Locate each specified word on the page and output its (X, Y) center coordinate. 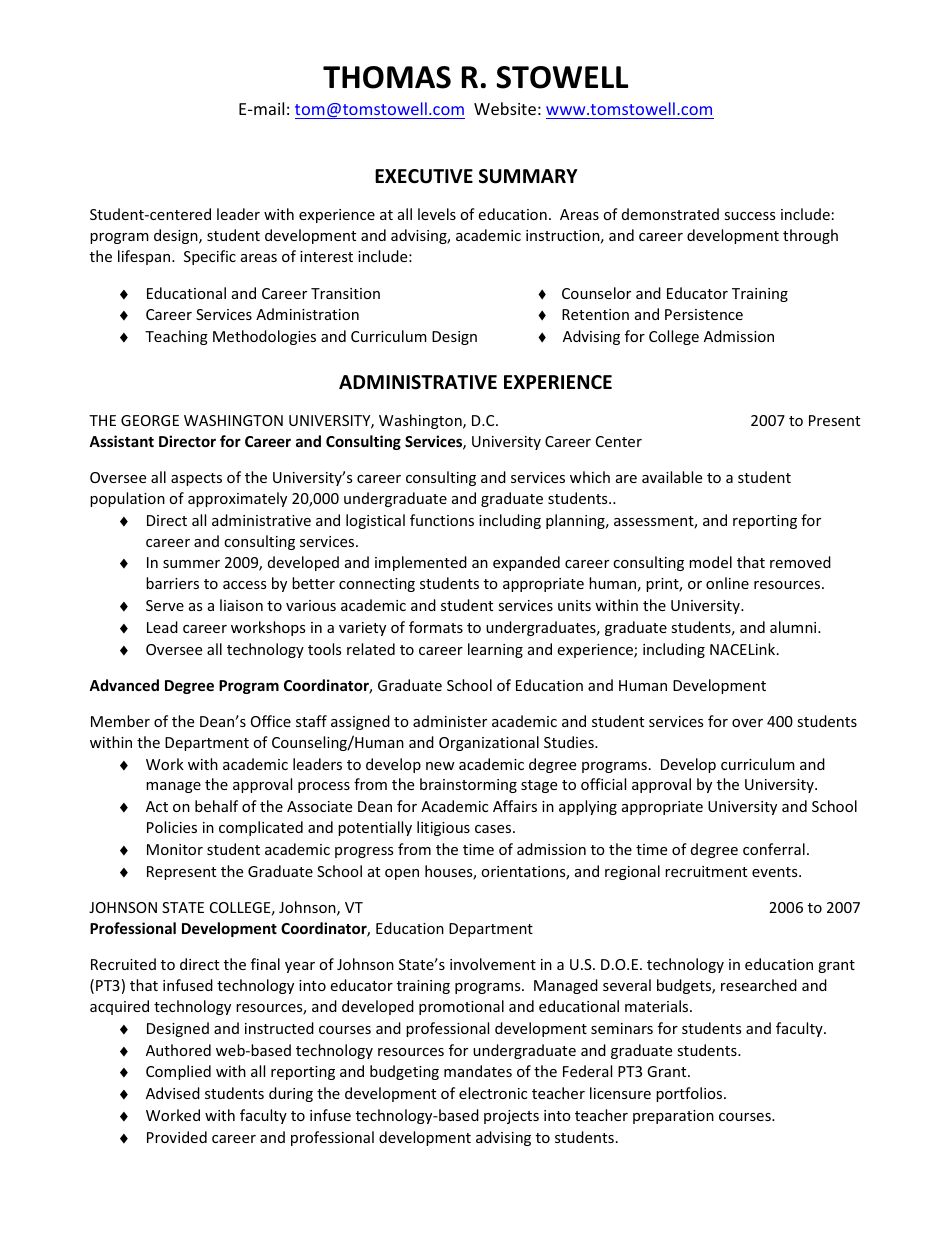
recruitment (706, 871)
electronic (493, 1093)
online (727, 583)
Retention (595, 314)
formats (436, 627)
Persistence (704, 314)
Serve (165, 605)
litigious (443, 828)
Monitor (175, 849)
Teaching (176, 337)
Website (505, 108)
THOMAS (387, 77)
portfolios (690, 1094)
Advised (173, 1093)
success (749, 216)
